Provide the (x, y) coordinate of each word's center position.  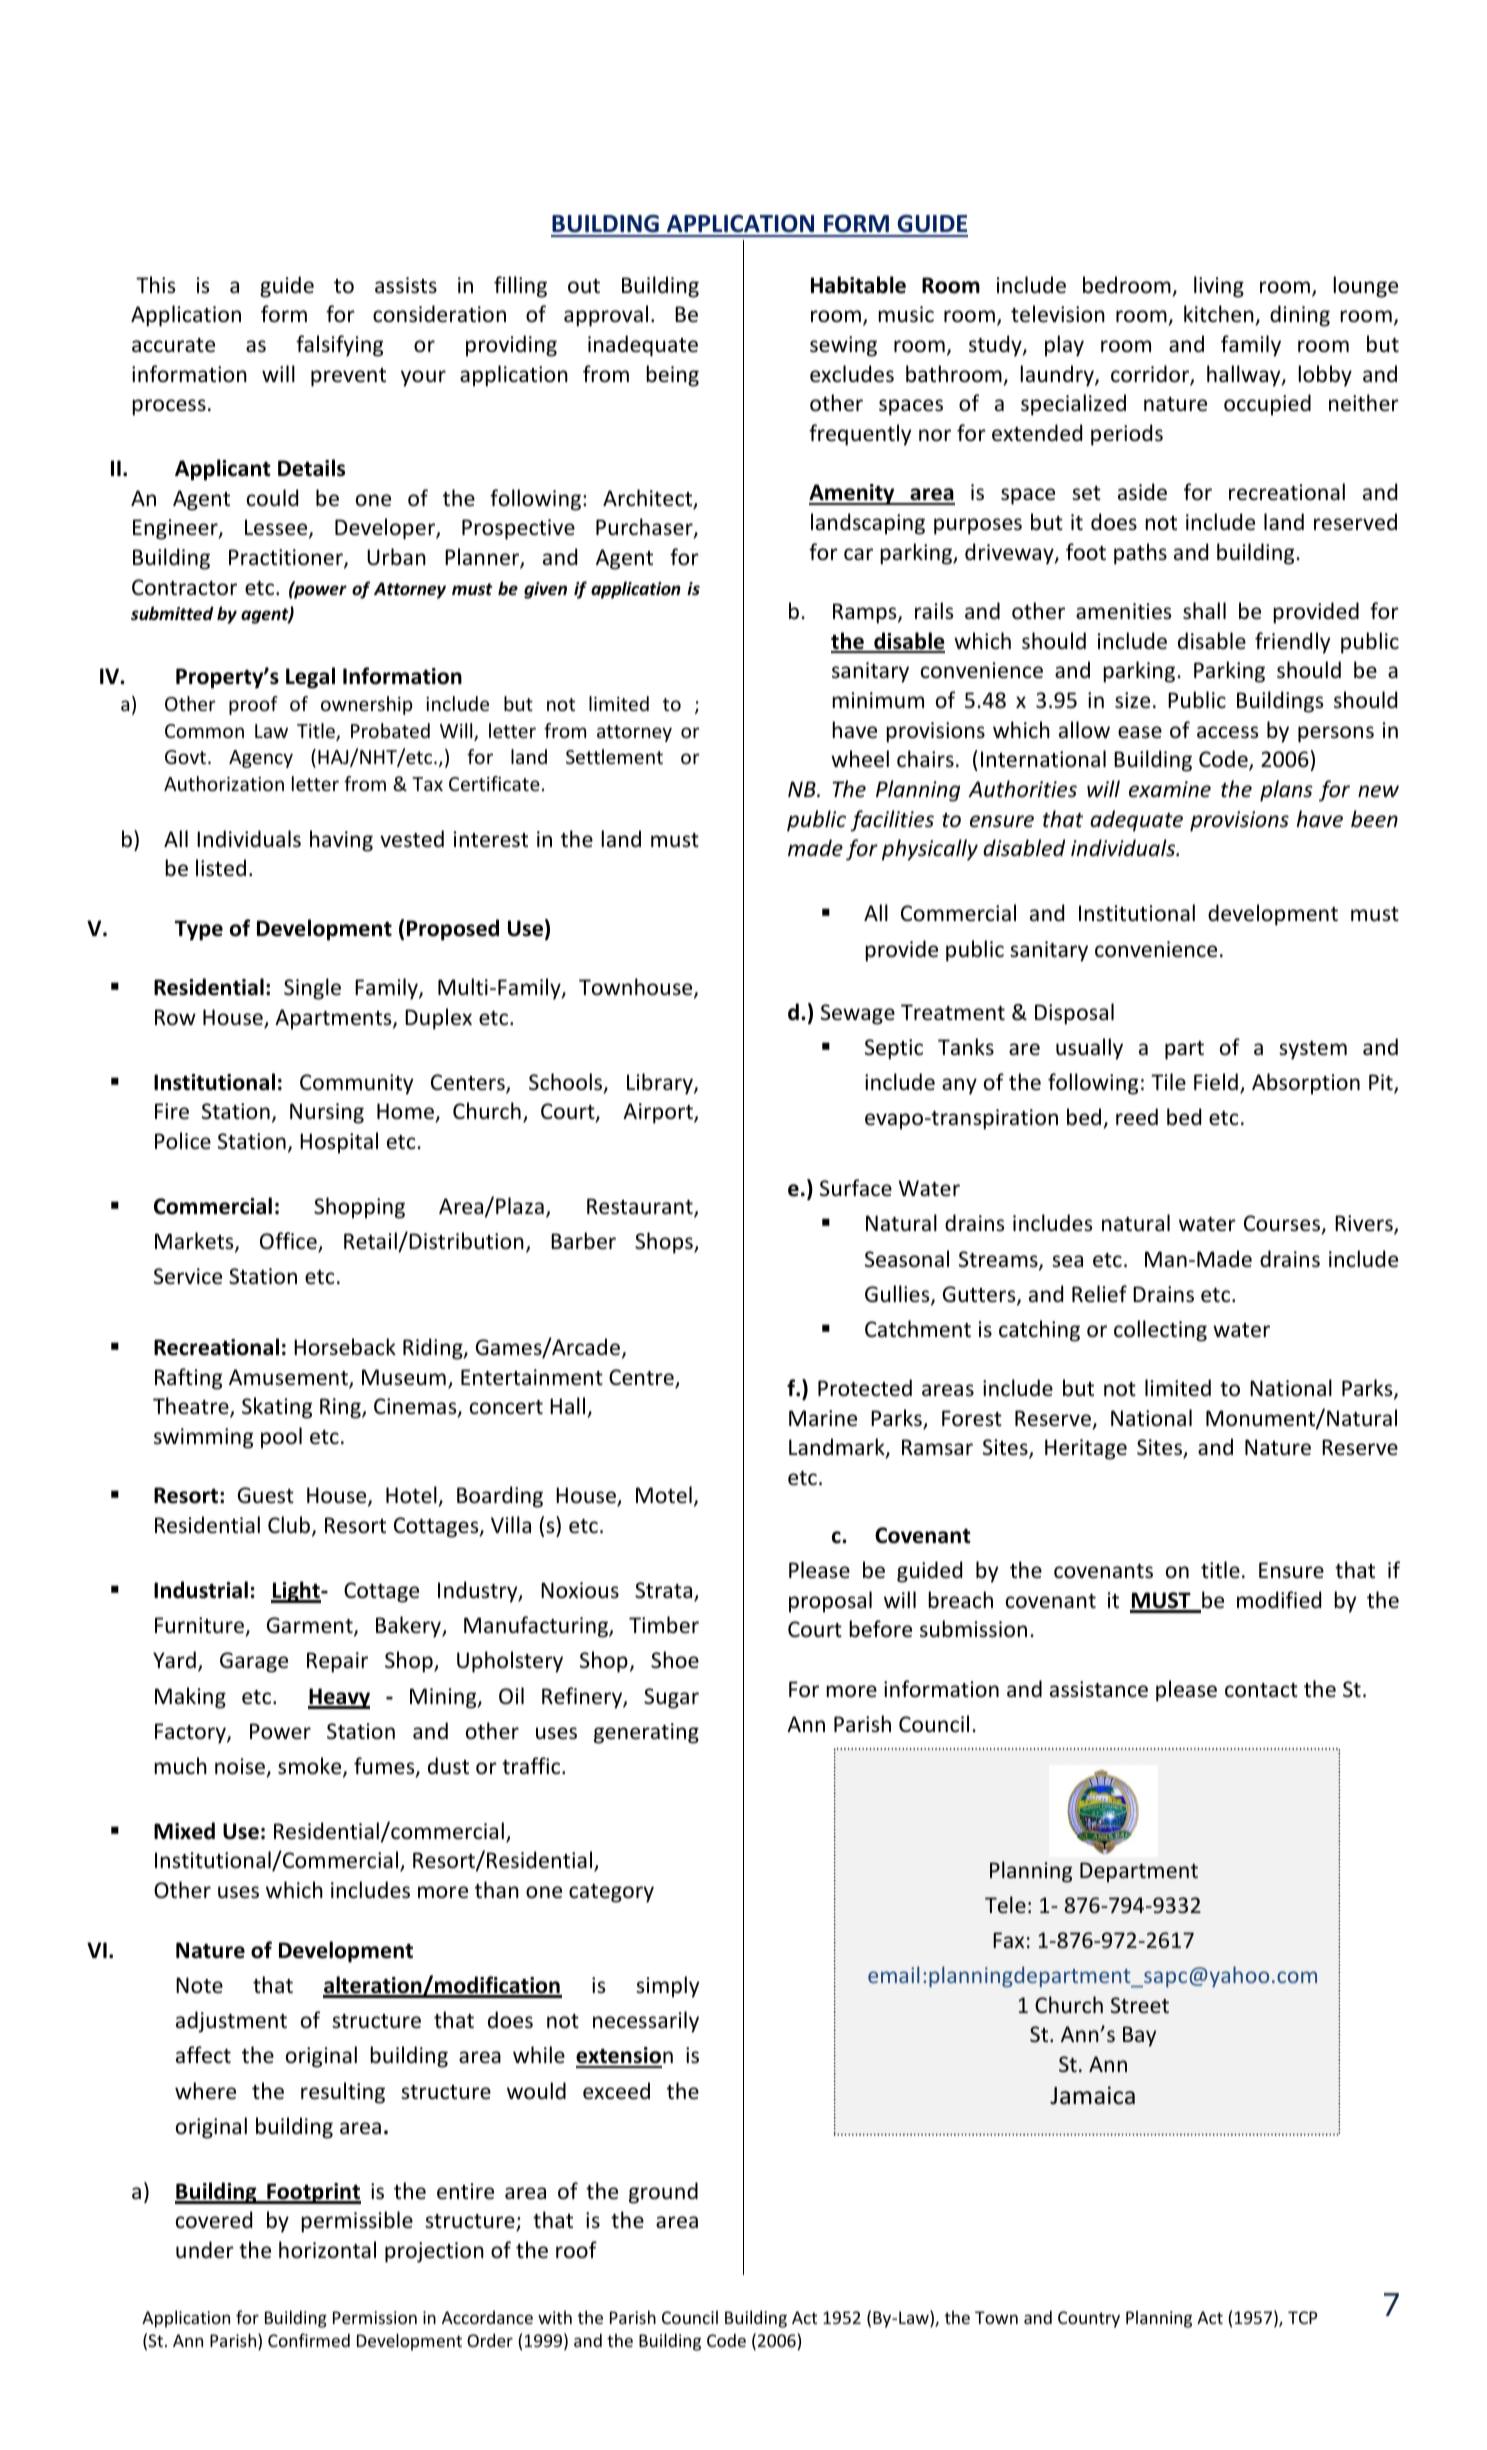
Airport (659, 1113)
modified (1279, 1600)
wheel (860, 759)
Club (289, 1524)
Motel (664, 1495)
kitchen (1219, 314)
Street (1140, 2005)
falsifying (339, 346)
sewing (843, 346)
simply (667, 1987)
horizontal (327, 2250)
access (1227, 732)
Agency (261, 759)
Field (1216, 1082)
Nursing (327, 1113)
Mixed (184, 1831)
